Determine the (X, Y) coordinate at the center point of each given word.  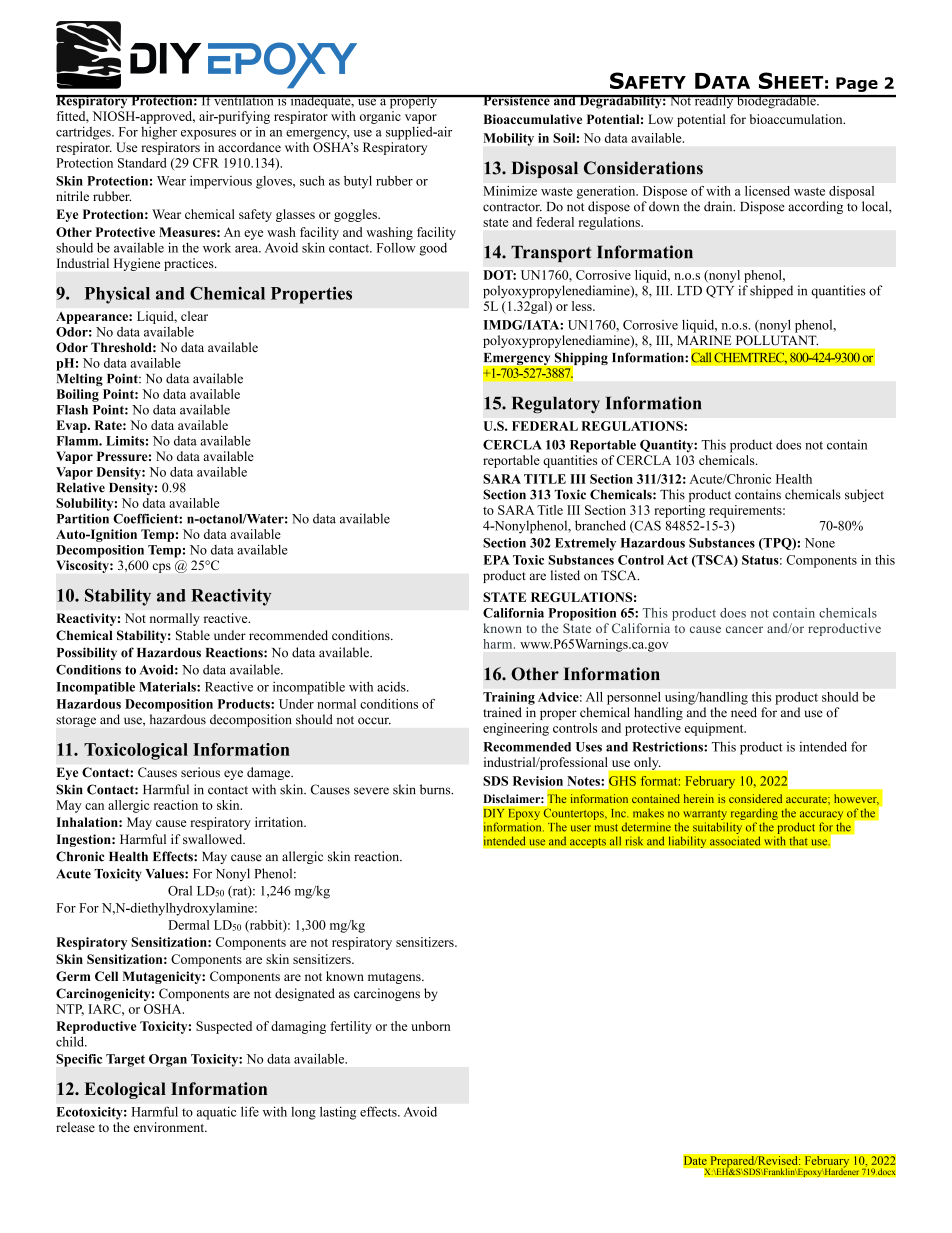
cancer (744, 629)
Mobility (508, 139)
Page (857, 84)
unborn (431, 1026)
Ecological (125, 1090)
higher (159, 133)
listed (565, 575)
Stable (193, 635)
